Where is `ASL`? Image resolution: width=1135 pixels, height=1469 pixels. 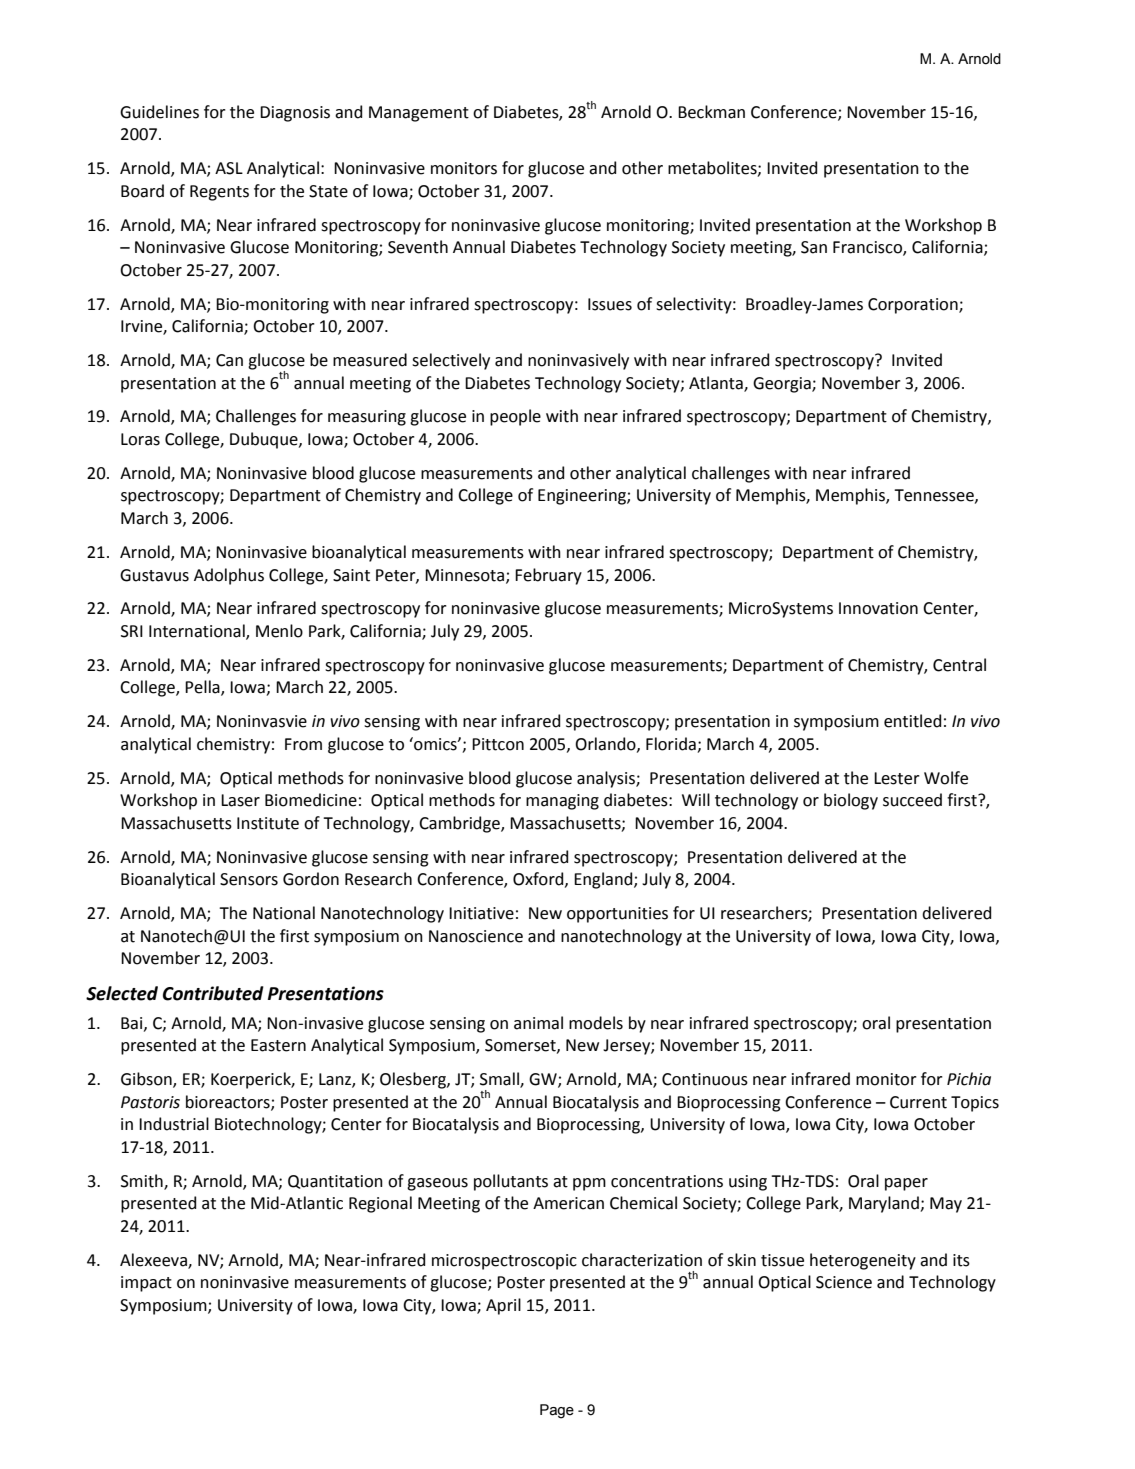 ASL is located at coordinates (229, 168).
